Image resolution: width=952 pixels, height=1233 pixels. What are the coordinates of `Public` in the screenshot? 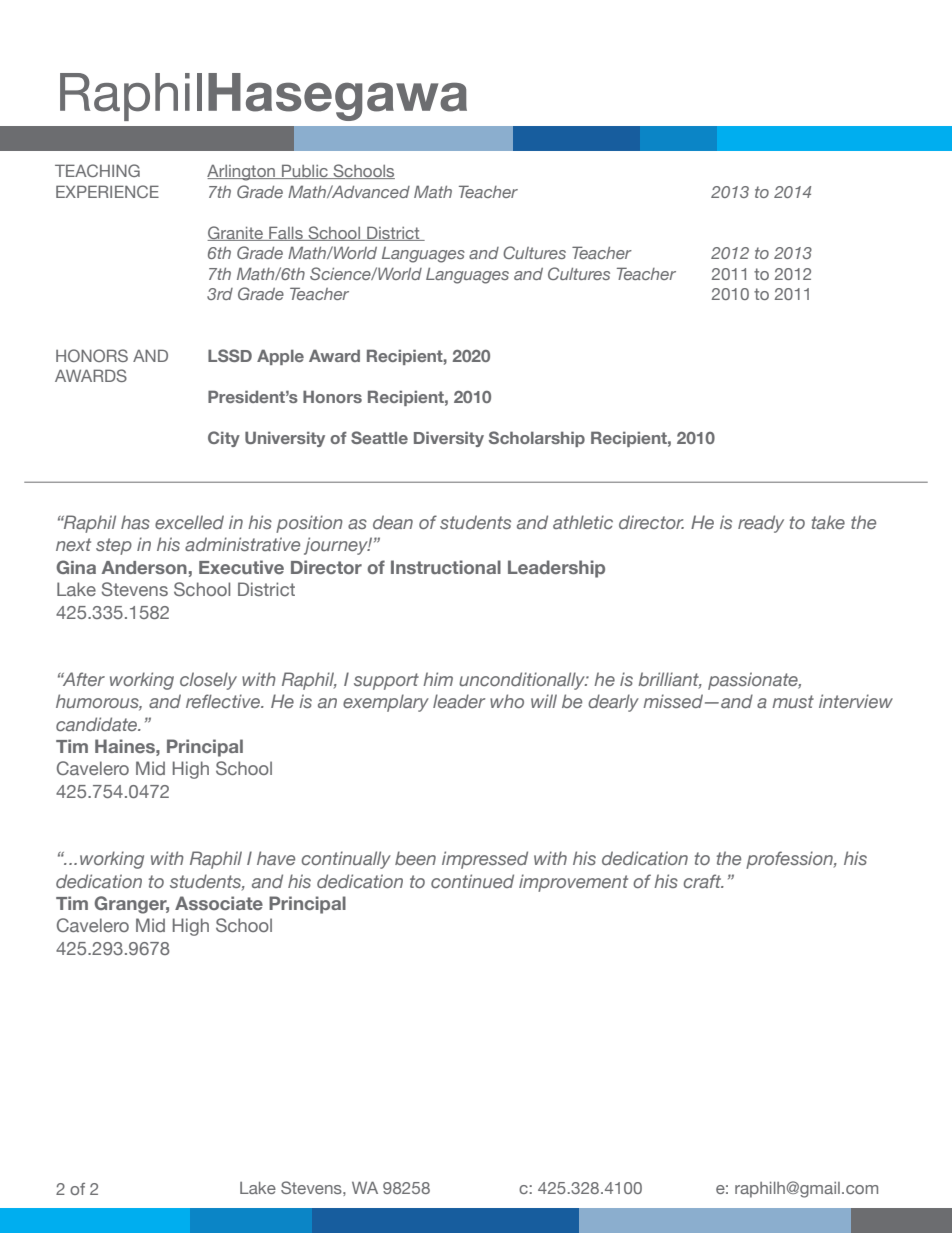 It's located at (305, 171).
